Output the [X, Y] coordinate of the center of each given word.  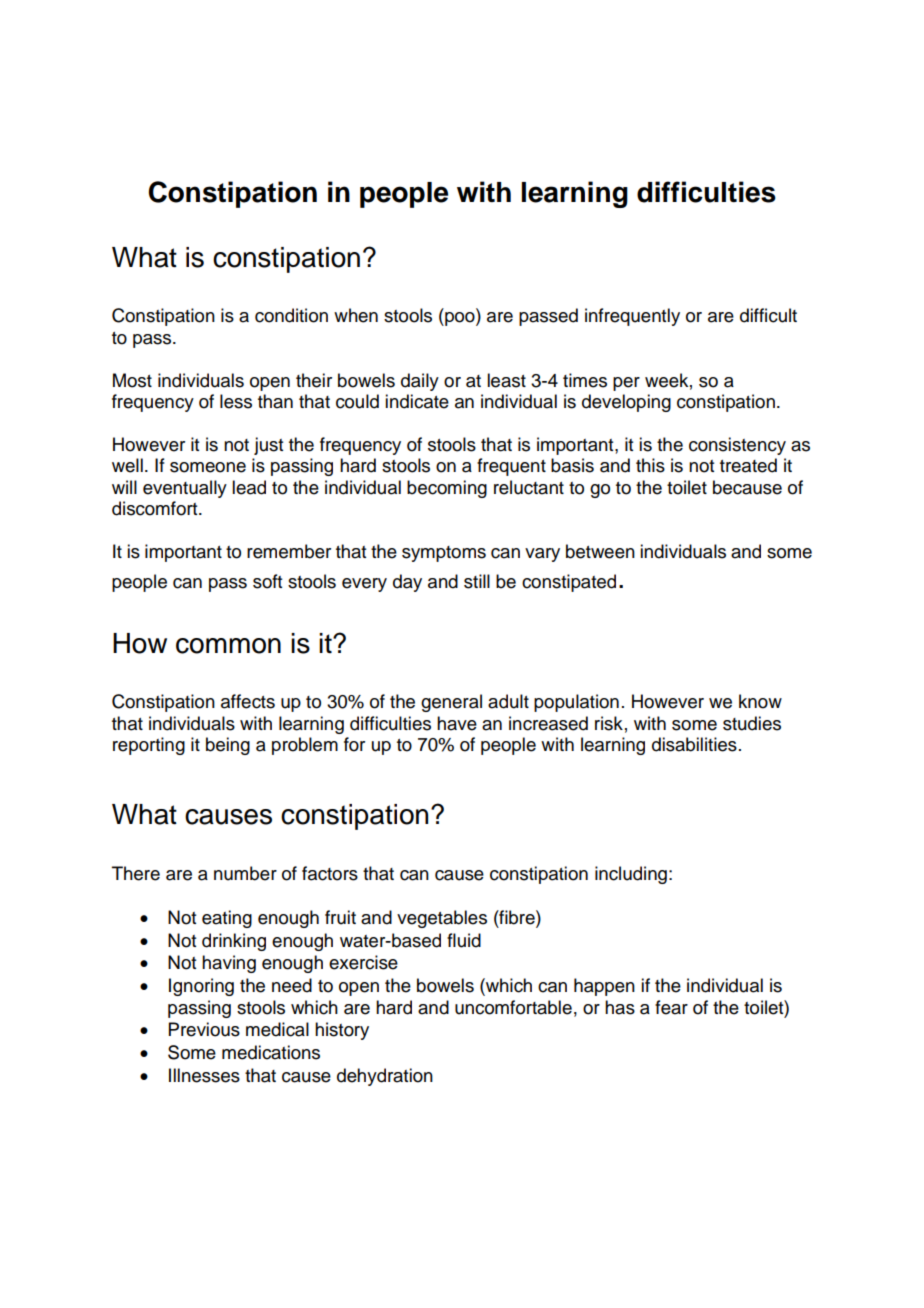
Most [132, 380]
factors [330, 873]
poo [460, 319]
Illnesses [204, 1075]
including [631, 875]
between [600, 551]
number [245, 873]
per [626, 384]
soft [267, 581]
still [477, 581]
